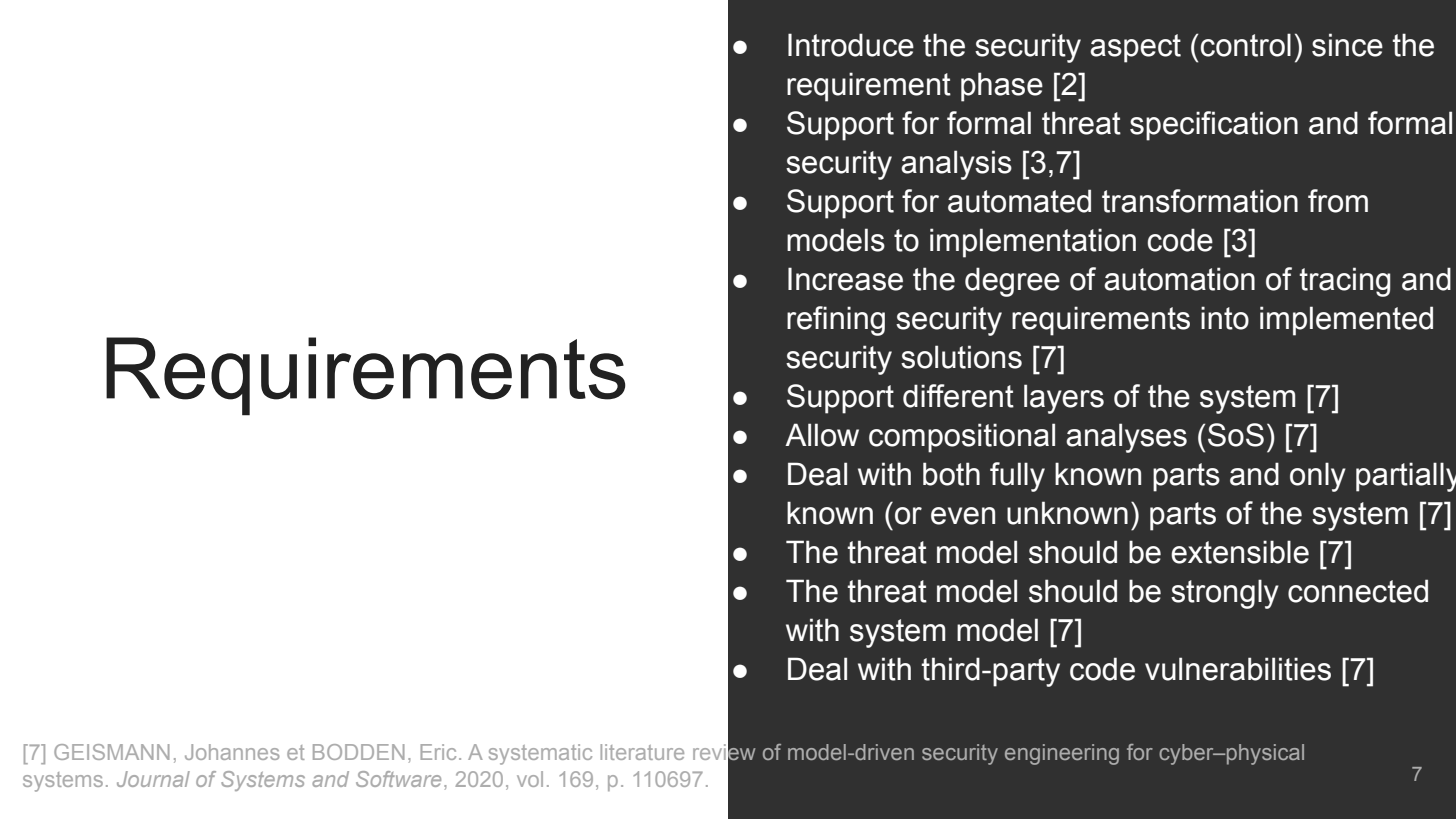 Image resolution: width=1456 pixels, height=819 pixels. I want to click on Johannes, so click(232, 752).
